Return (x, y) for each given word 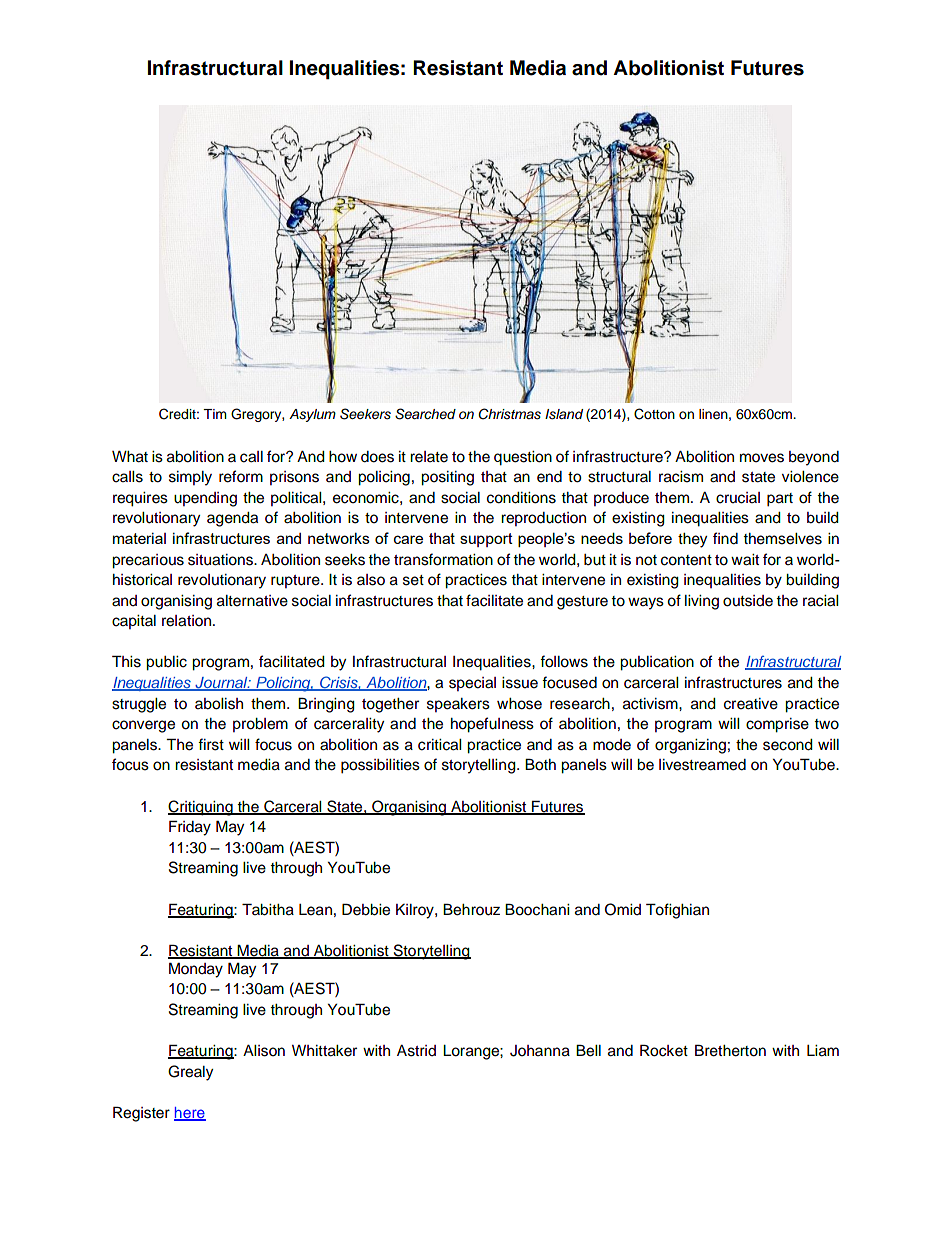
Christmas (509, 414)
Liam (823, 1051)
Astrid (416, 1051)
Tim (215, 414)
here (190, 1113)
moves (762, 458)
